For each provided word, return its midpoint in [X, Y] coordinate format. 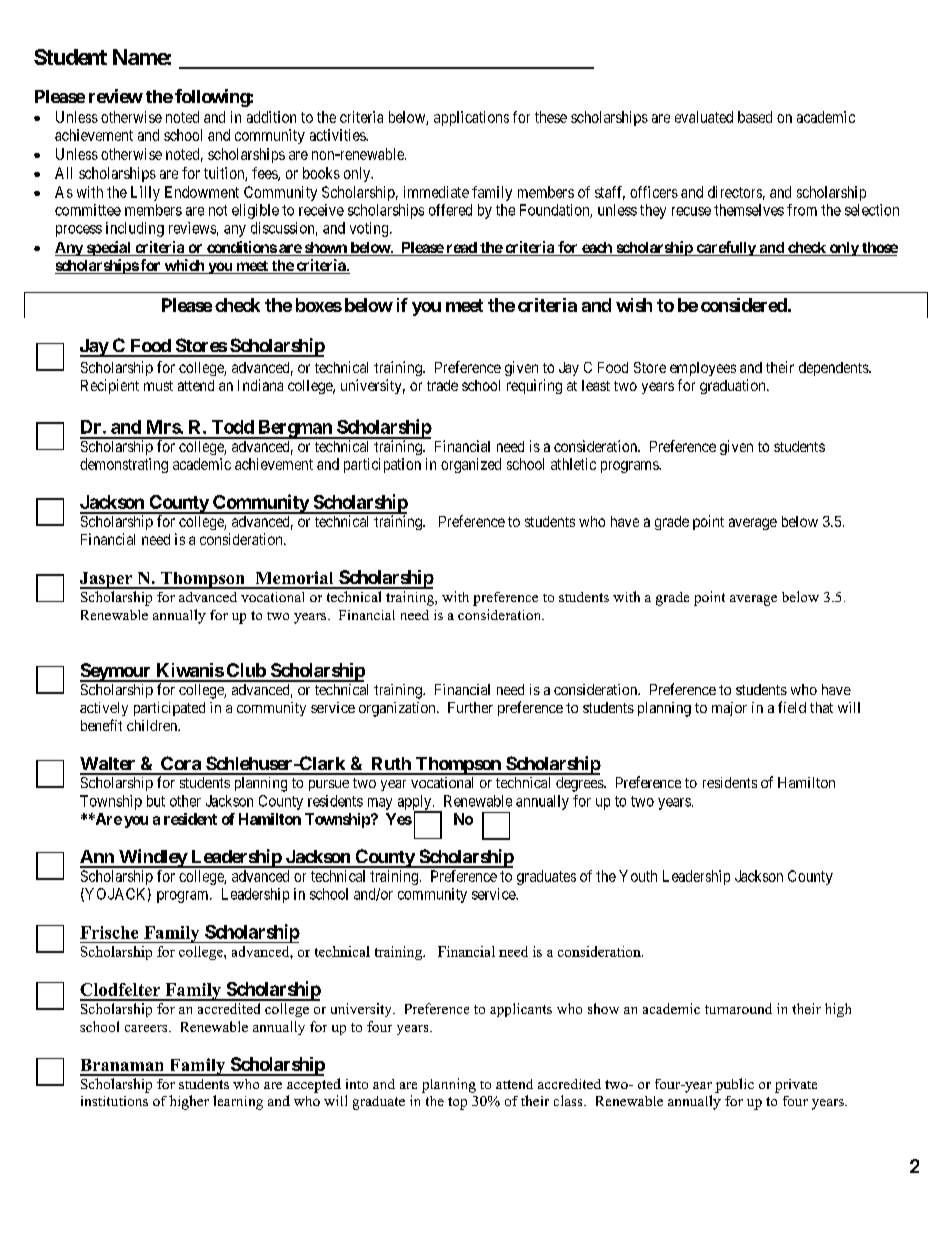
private [796, 1086]
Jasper [107, 580]
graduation [734, 386]
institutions [114, 1101]
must [158, 386]
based [755, 117]
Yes [399, 819]
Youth [638, 876]
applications [471, 118]
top [457, 1103]
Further [470, 707]
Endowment [202, 192]
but [156, 801]
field [792, 707]
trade [442, 385]
